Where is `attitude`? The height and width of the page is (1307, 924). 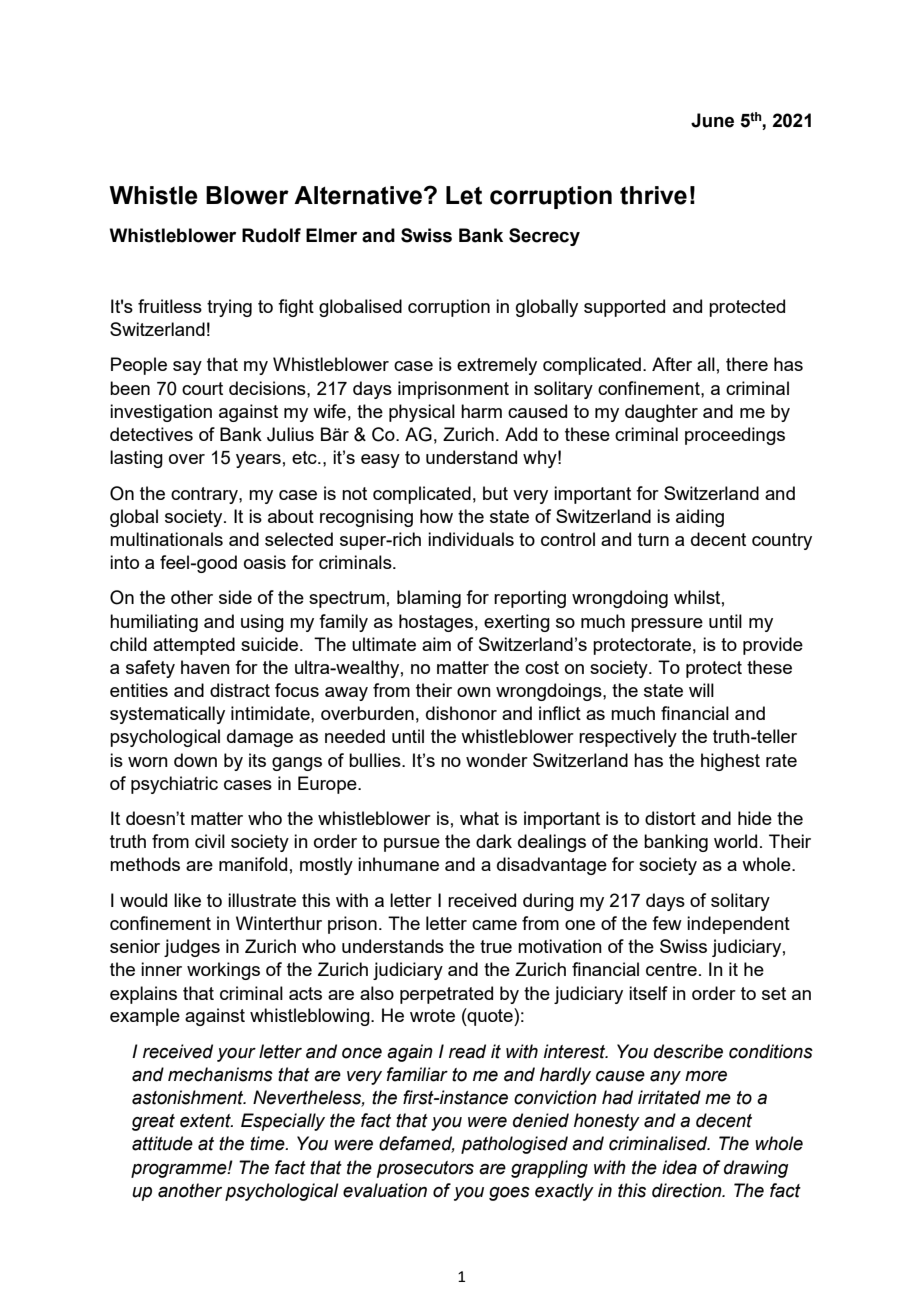 attitude is located at coordinates (162, 1143).
